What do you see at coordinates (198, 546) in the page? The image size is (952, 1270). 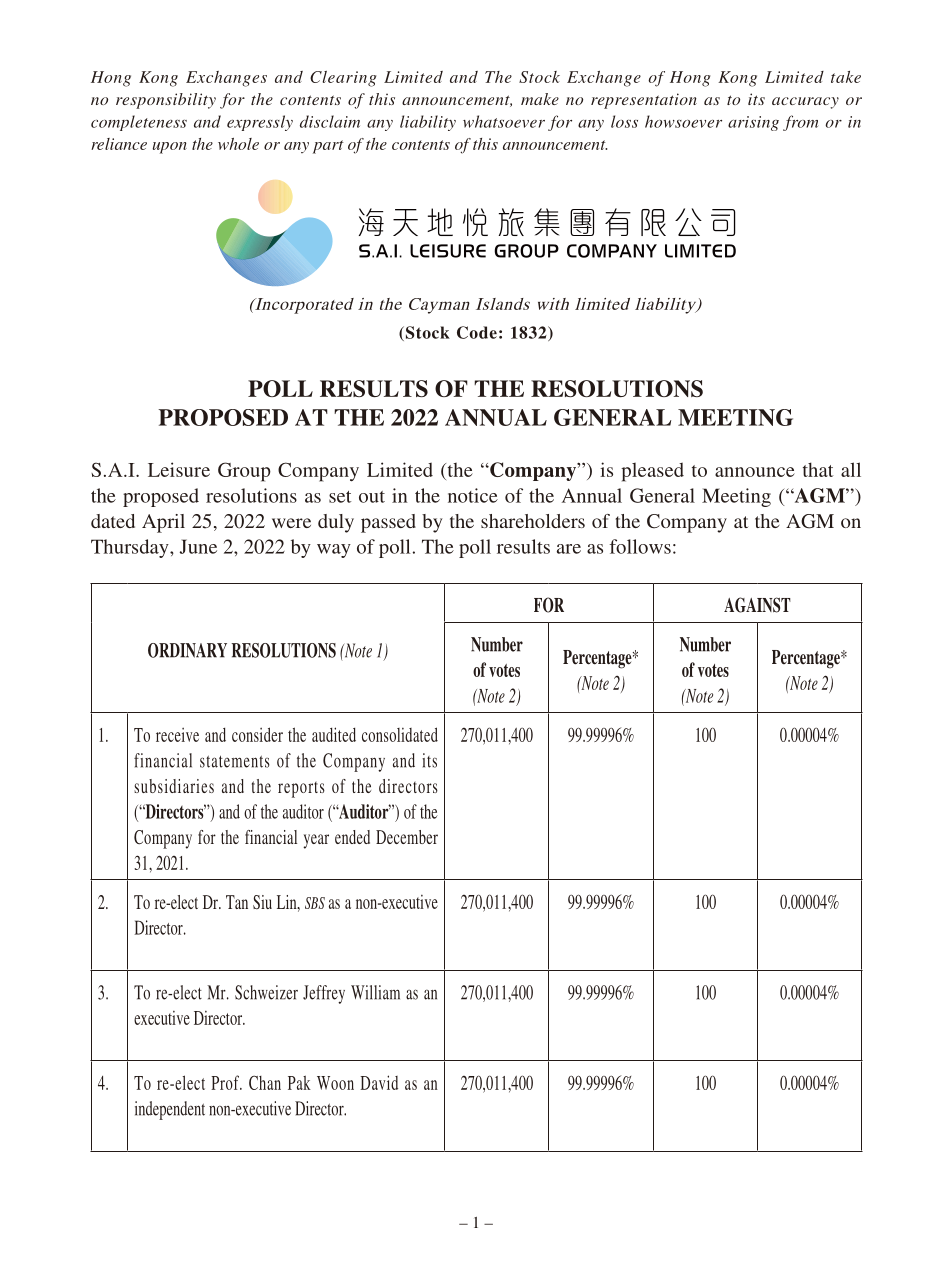 I see `June` at bounding box center [198, 546].
